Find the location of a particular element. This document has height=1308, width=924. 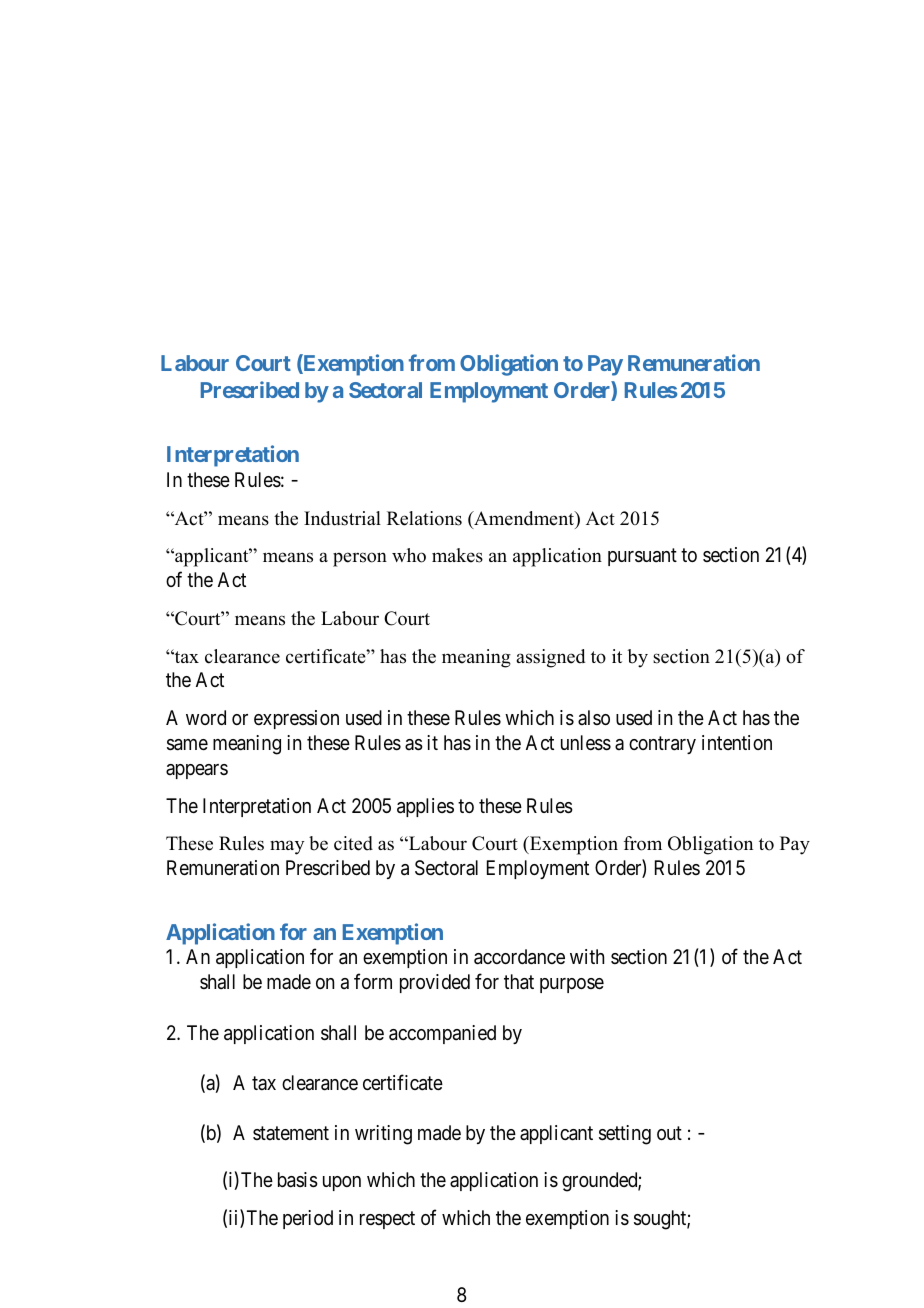

Industrial is located at coordinates (342, 518).
